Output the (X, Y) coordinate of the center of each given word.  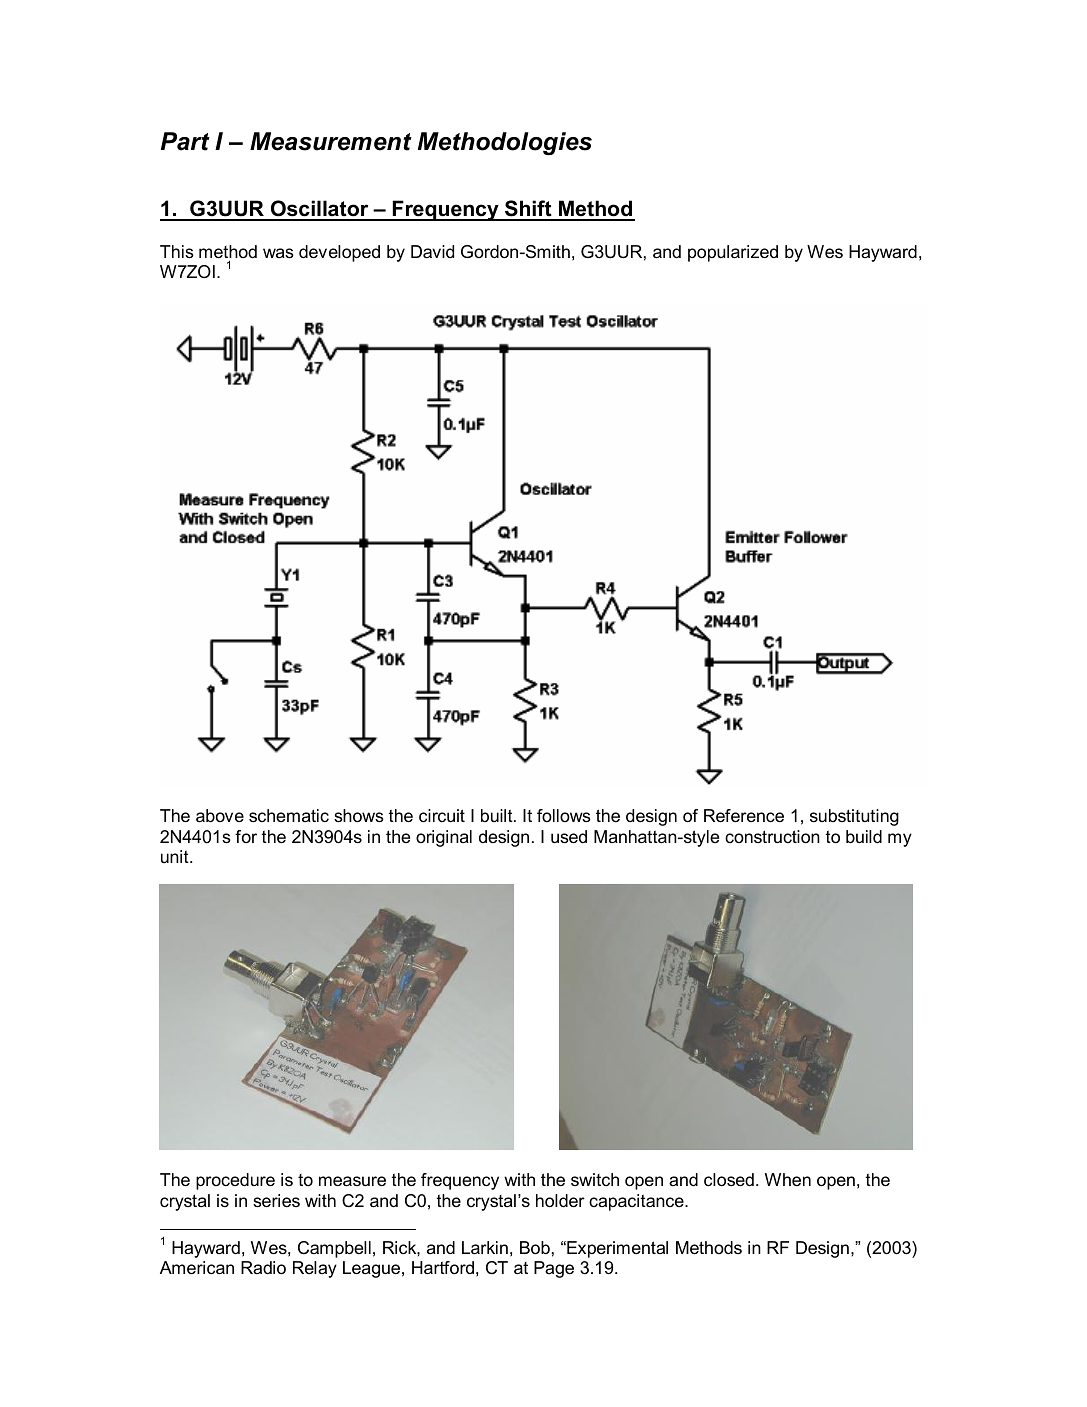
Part (185, 141)
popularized (733, 253)
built (498, 815)
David (432, 251)
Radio (263, 1268)
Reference (744, 816)
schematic (289, 815)
